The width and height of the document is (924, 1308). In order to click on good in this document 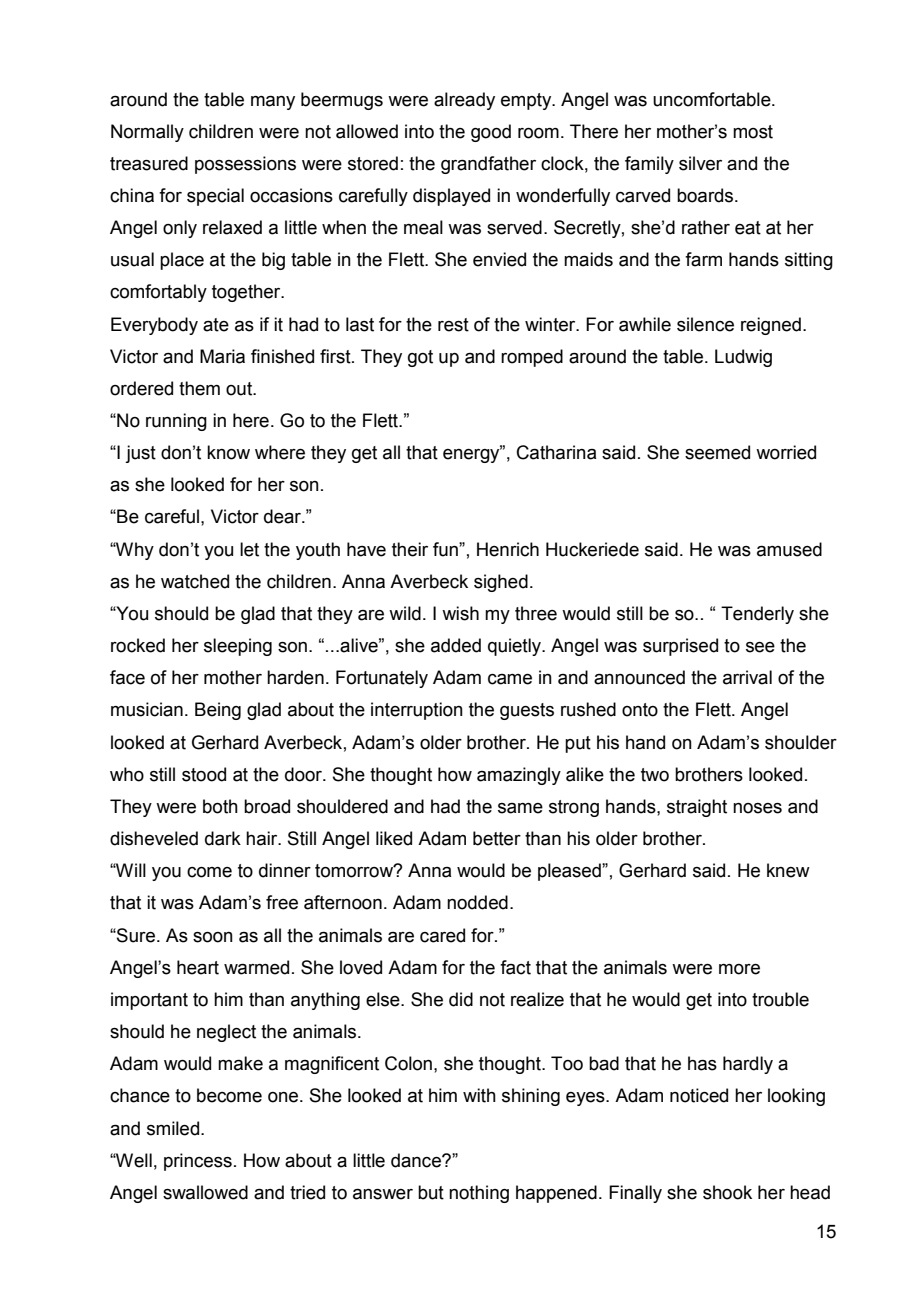, I will do `click(491, 133)`.
